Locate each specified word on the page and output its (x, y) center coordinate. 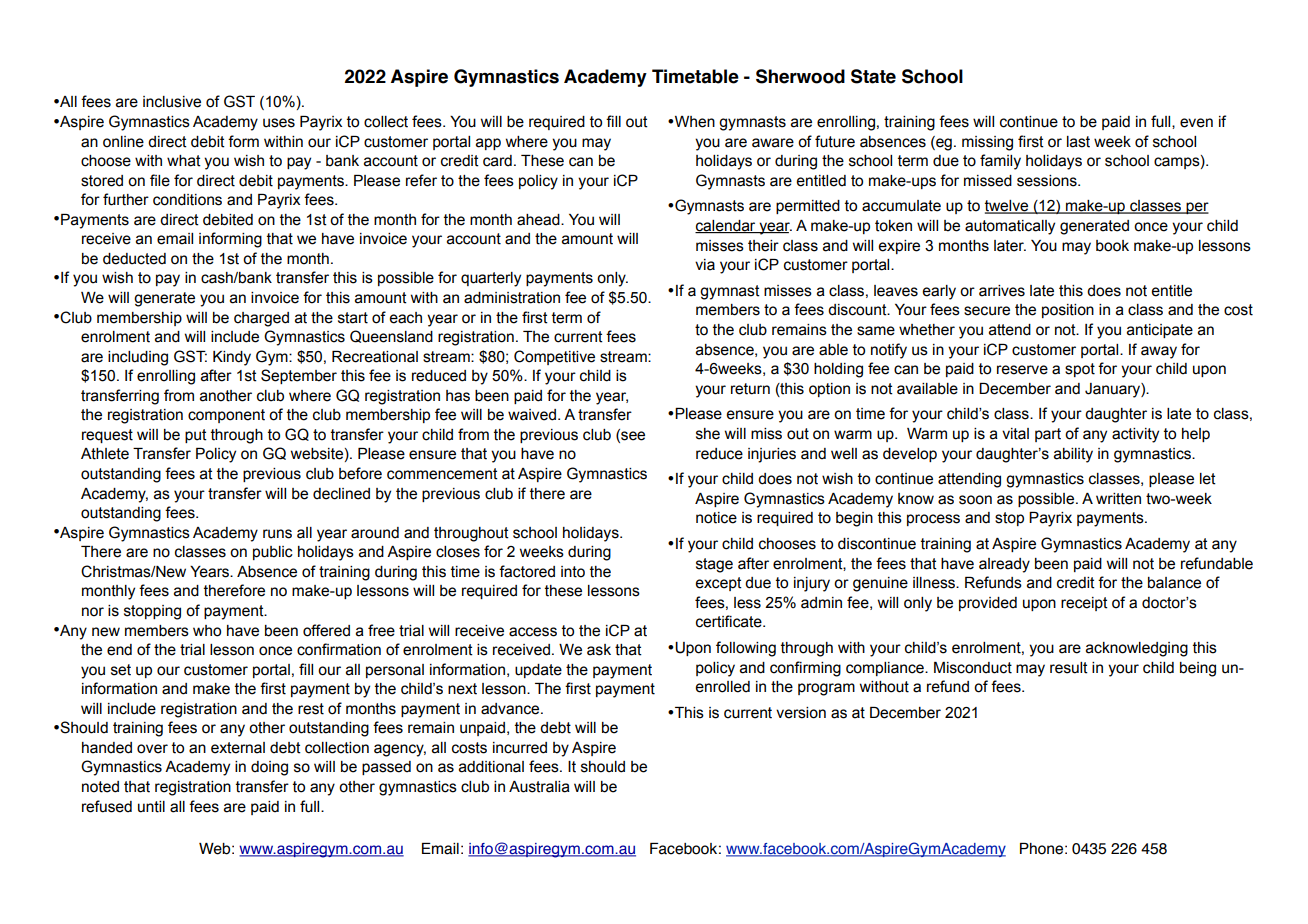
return (750, 389)
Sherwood (800, 76)
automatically (1010, 227)
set (121, 670)
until (151, 807)
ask (599, 650)
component (226, 416)
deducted (134, 259)
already (1004, 565)
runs (277, 534)
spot (1080, 370)
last (1078, 142)
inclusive (172, 102)
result (1069, 668)
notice (716, 518)
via (705, 265)
